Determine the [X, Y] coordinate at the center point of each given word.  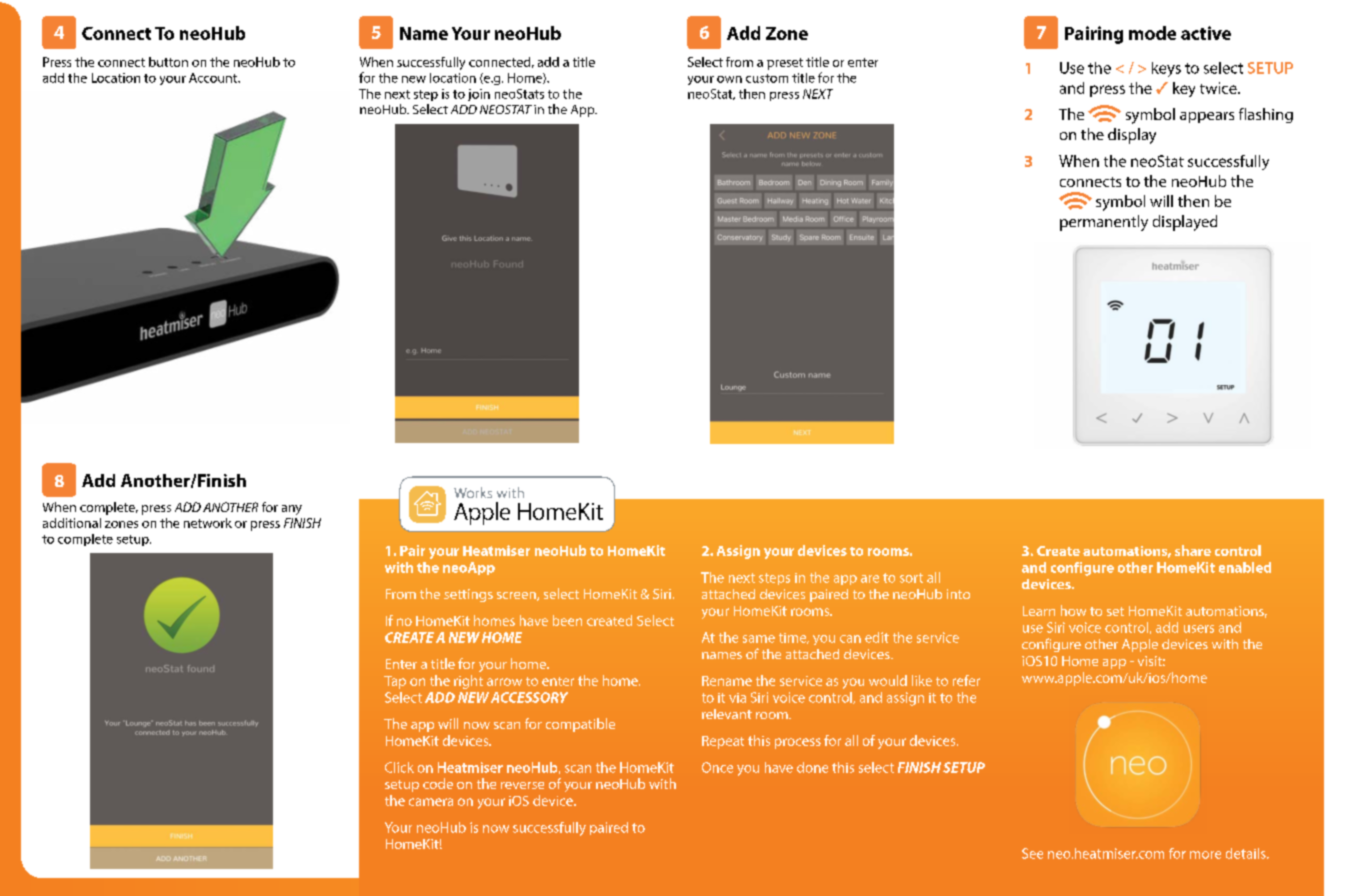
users [1199, 629]
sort [911, 578]
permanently [1104, 223]
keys [1166, 69]
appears [1207, 117]
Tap [395, 682]
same [759, 639]
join [479, 95]
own [729, 79]
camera [431, 802]
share [1193, 550]
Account [214, 78]
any [292, 510]
